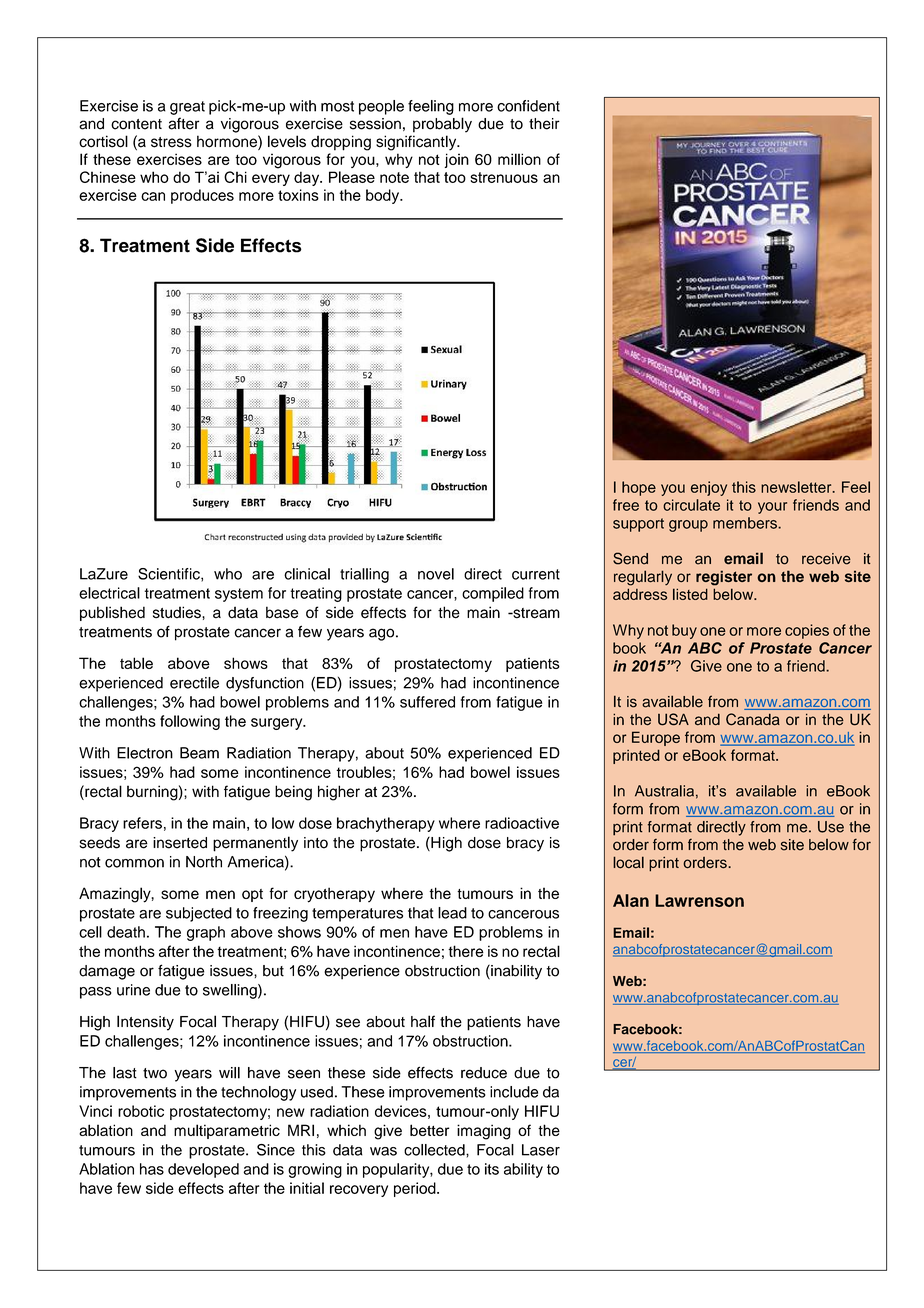  I want to click on produces, so click(202, 196).
